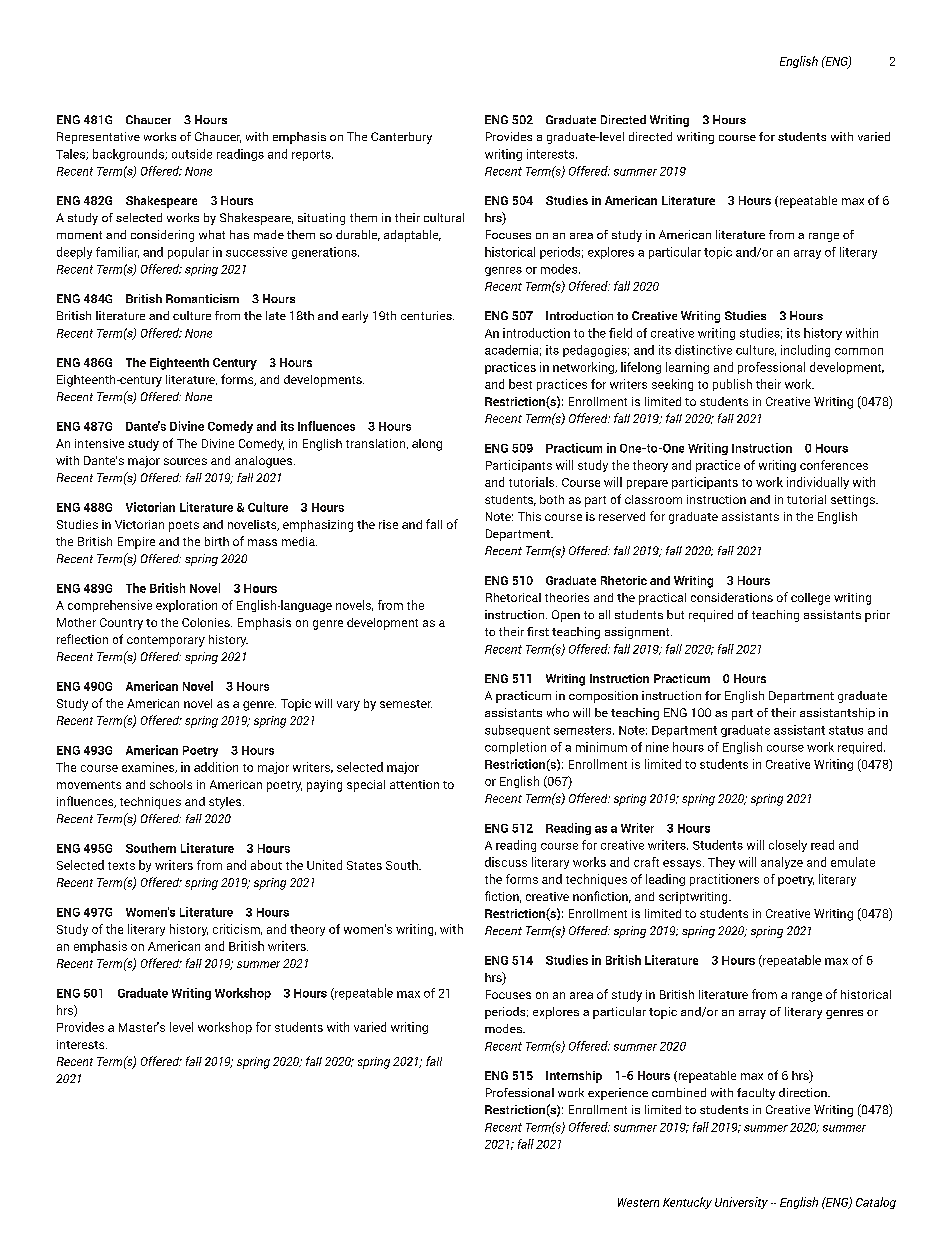 This screenshot has width=952, height=1233. Describe the element at coordinates (444, 217) in the screenshot. I see `cultural` at that location.
